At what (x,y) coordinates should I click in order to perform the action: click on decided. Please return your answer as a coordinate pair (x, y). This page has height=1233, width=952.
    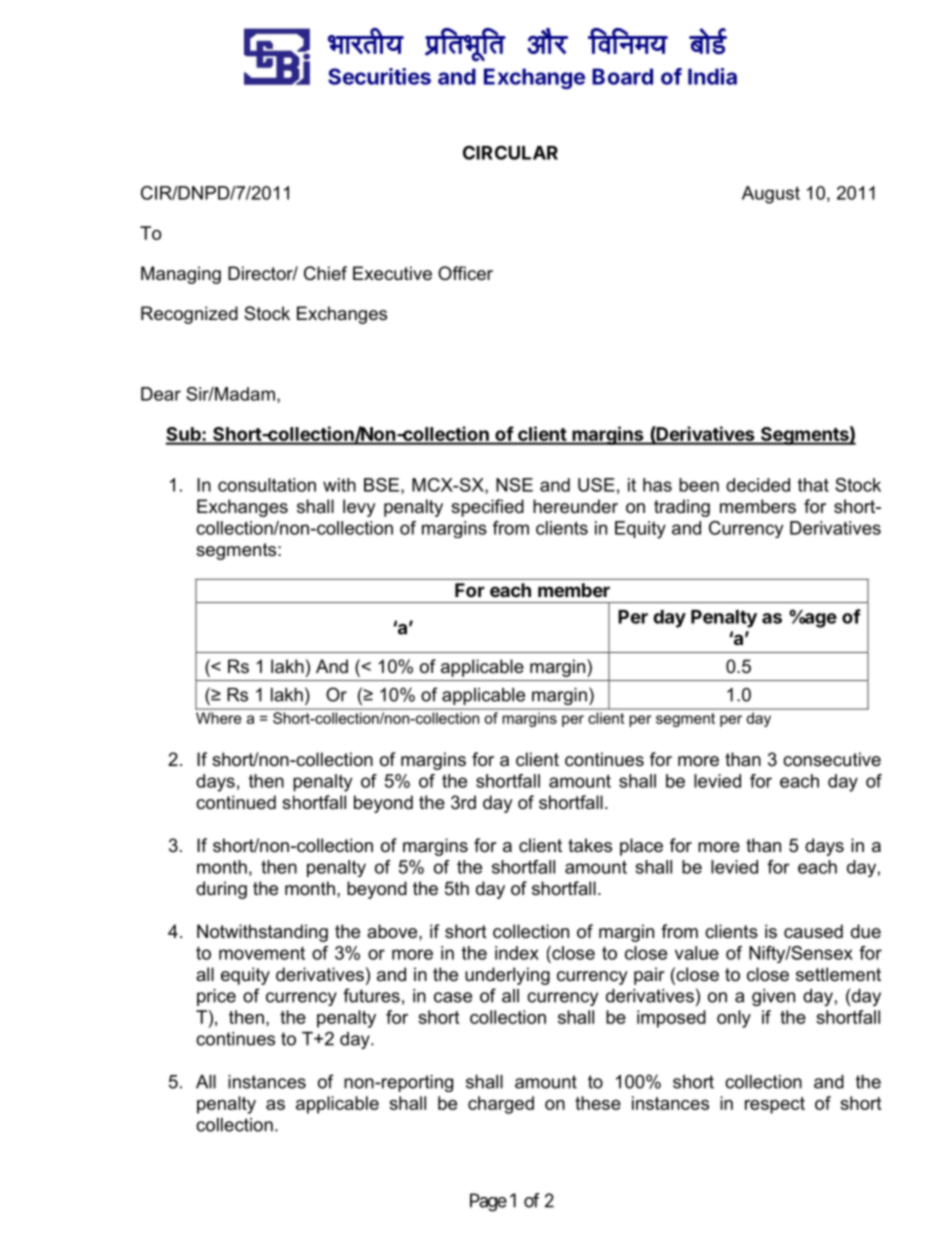
    Looking at the image, I should click on (758, 485).
